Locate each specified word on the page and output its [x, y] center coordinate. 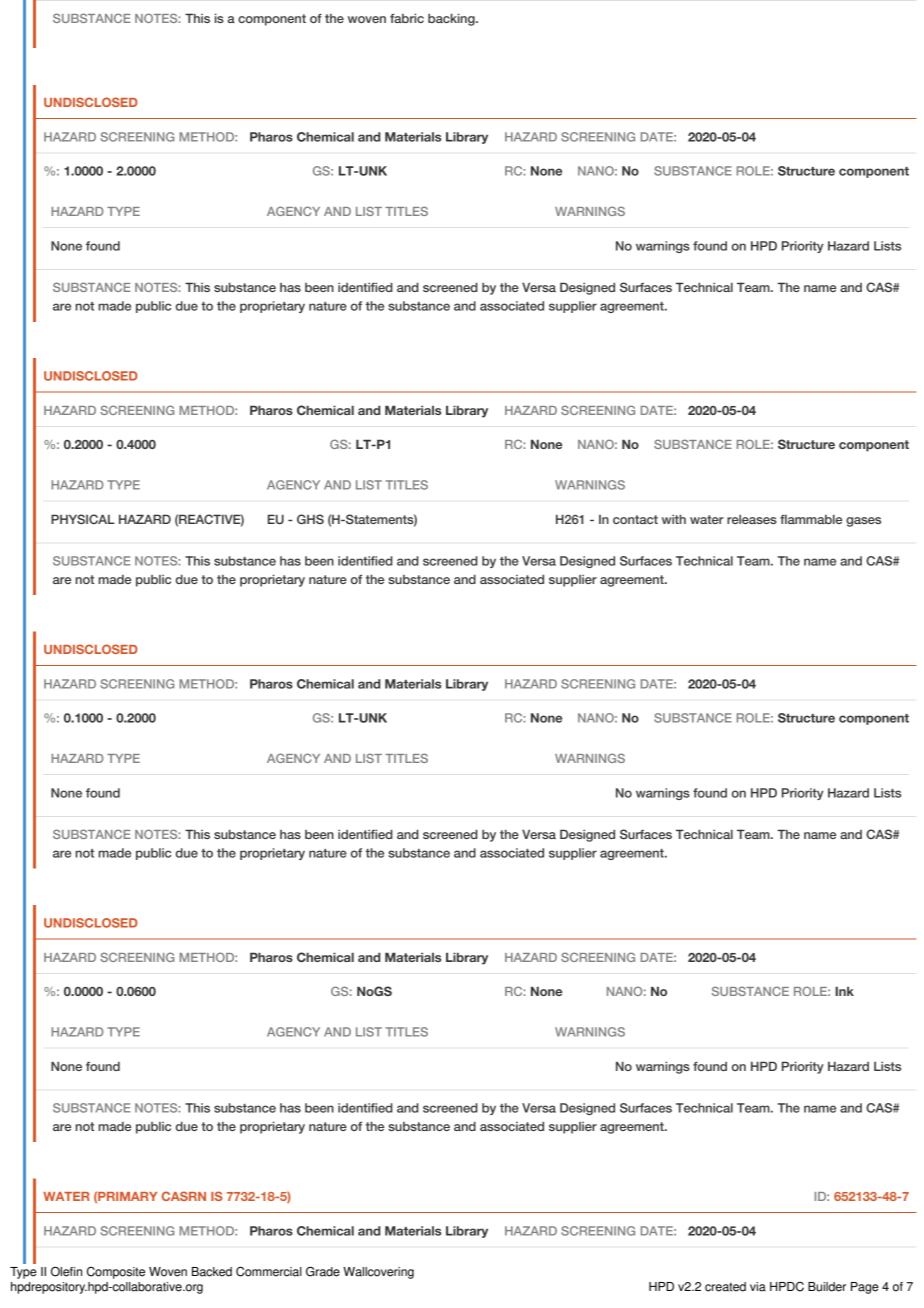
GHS [310, 519]
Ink [844, 991]
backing [452, 19]
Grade [323, 1271]
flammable [811, 519]
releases [752, 519]
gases [863, 522]
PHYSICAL [83, 519]
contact [635, 519]
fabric [407, 18]
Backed [212, 1272]
